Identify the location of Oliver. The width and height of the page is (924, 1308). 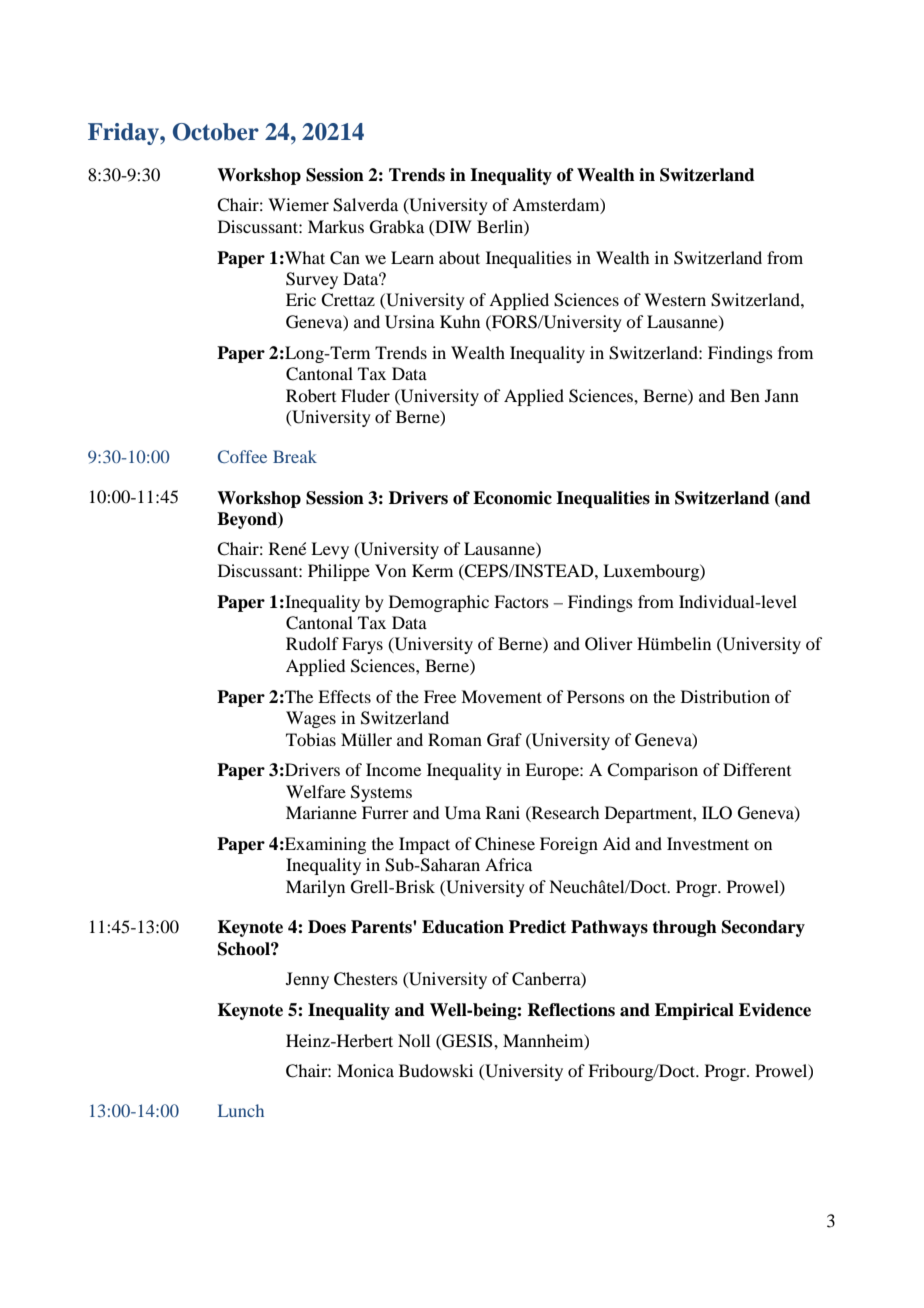
(609, 644).
